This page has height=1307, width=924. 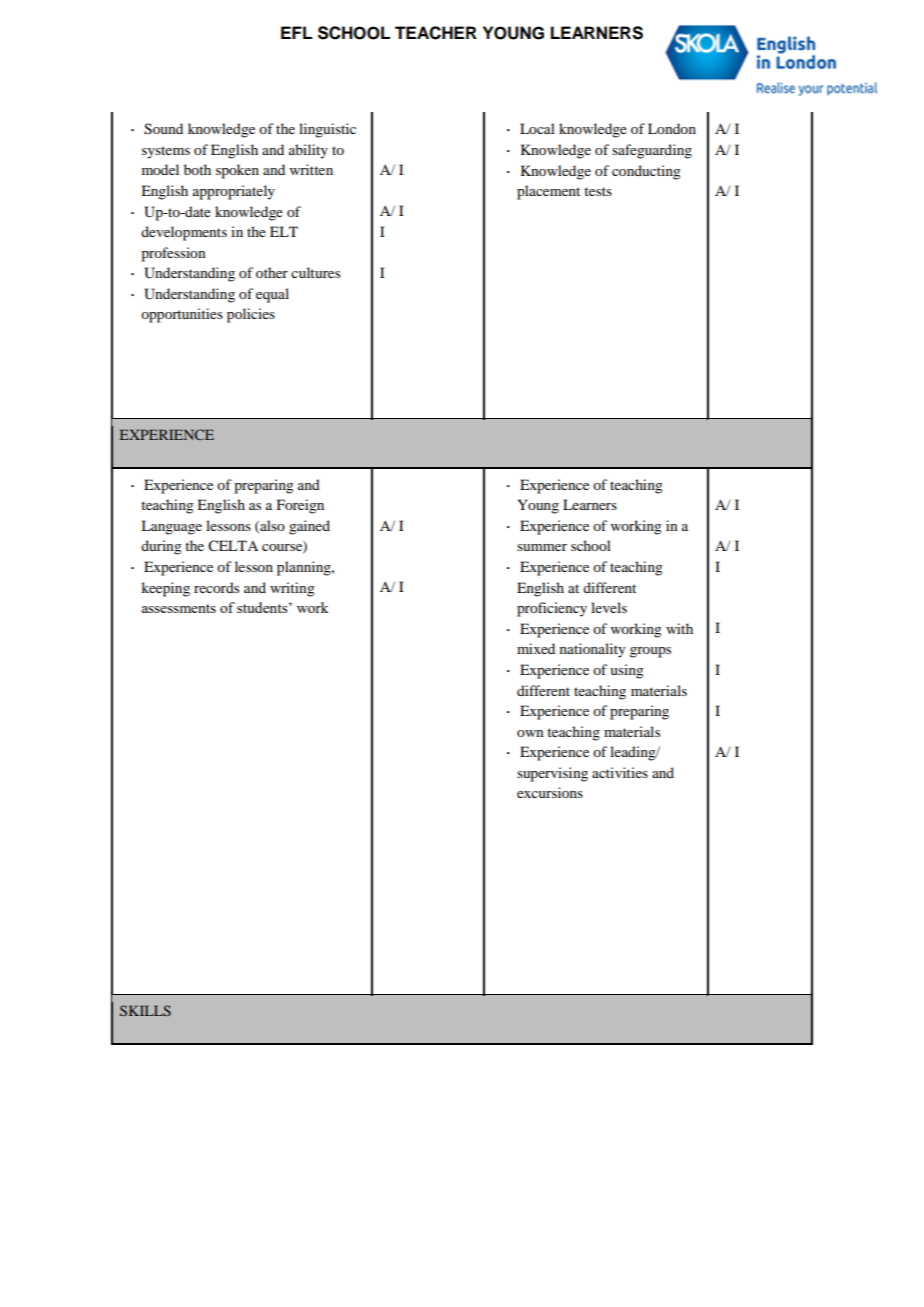 What do you see at coordinates (163, 129) in the page?
I see `Sound` at bounding box center [163, 129].
